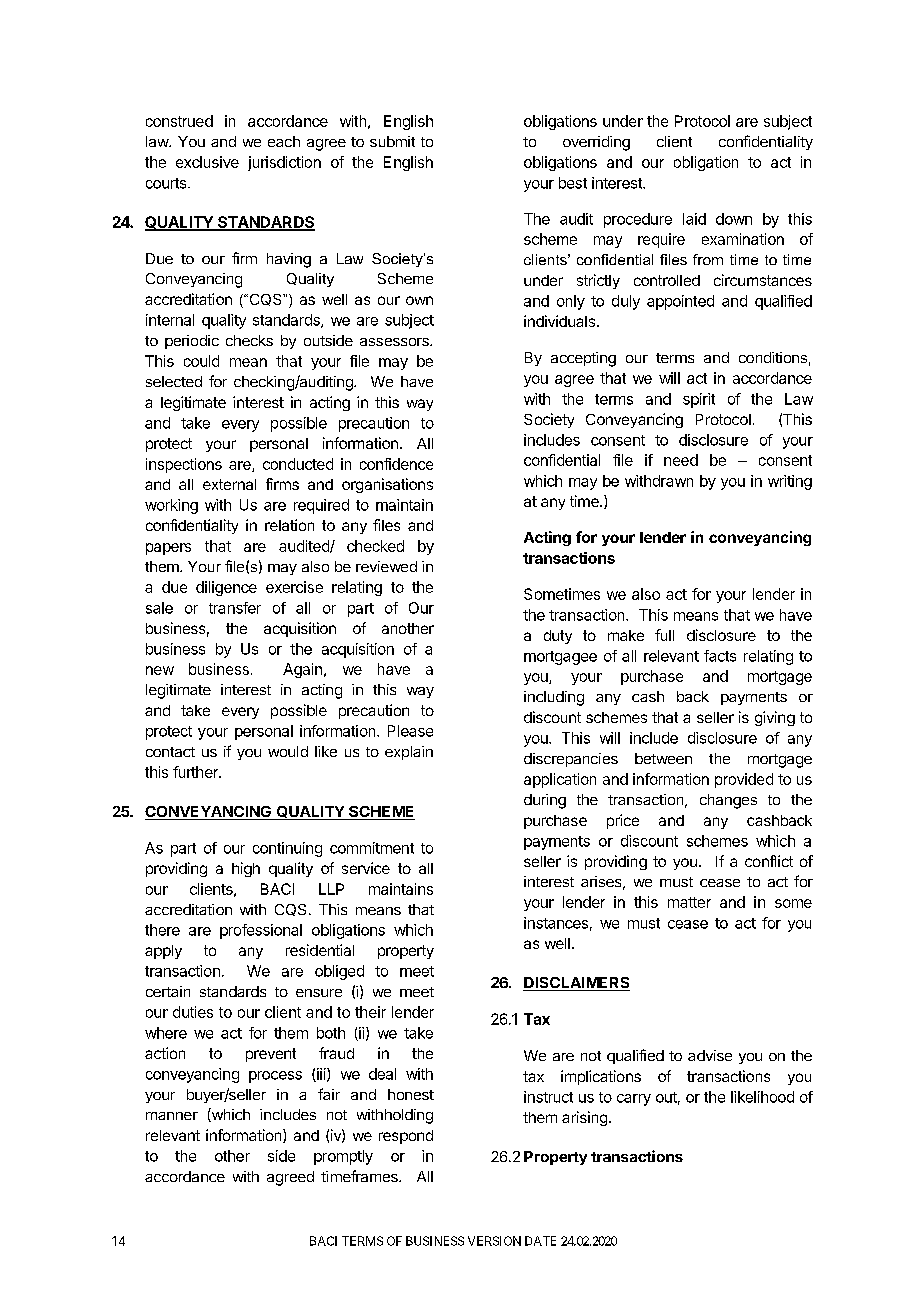  Describe the element at coordinates (201, 361) in the screenshot. I see `could` at that location.
